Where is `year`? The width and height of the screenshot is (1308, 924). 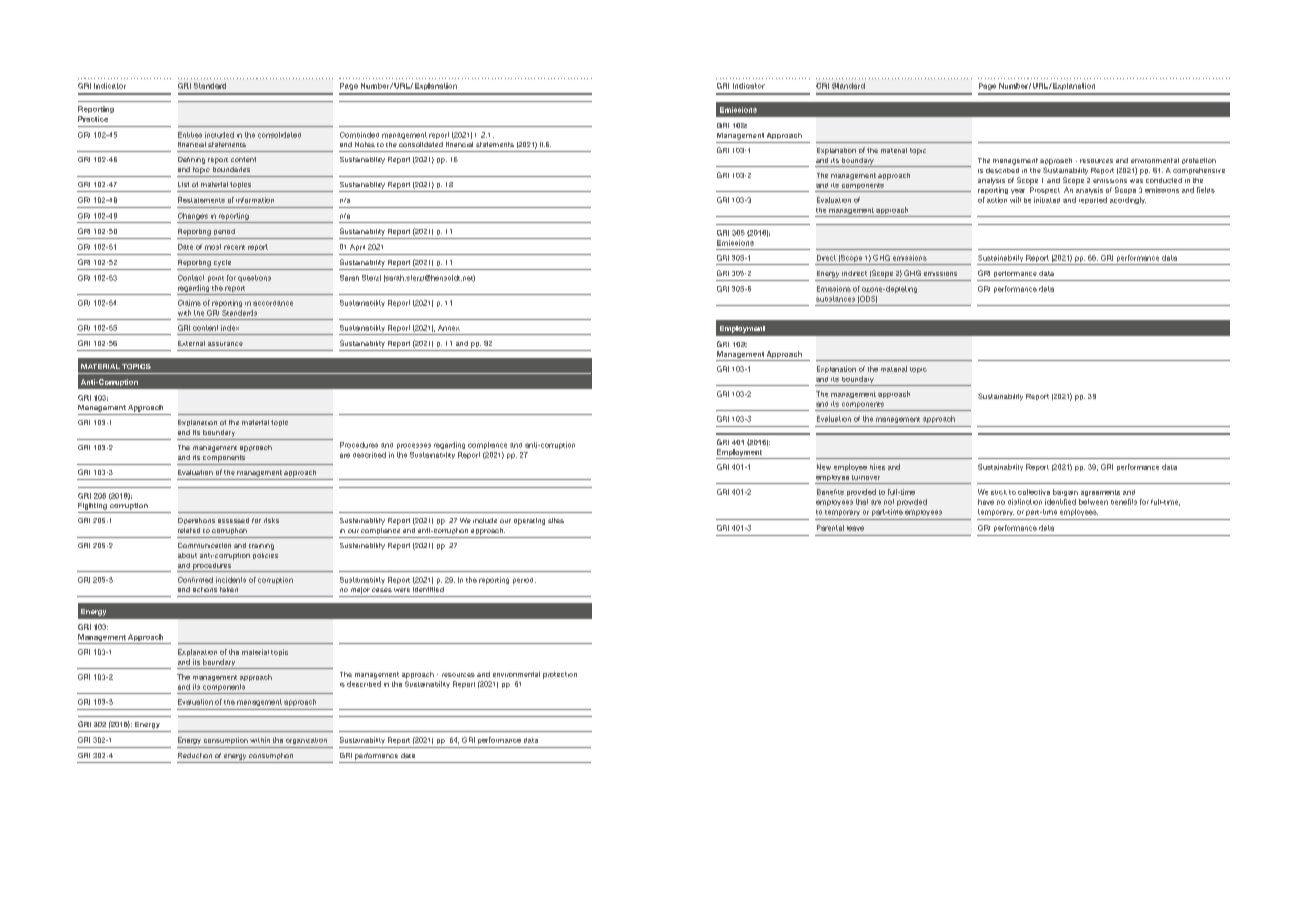
year is located at coordinates (1018, 191).
